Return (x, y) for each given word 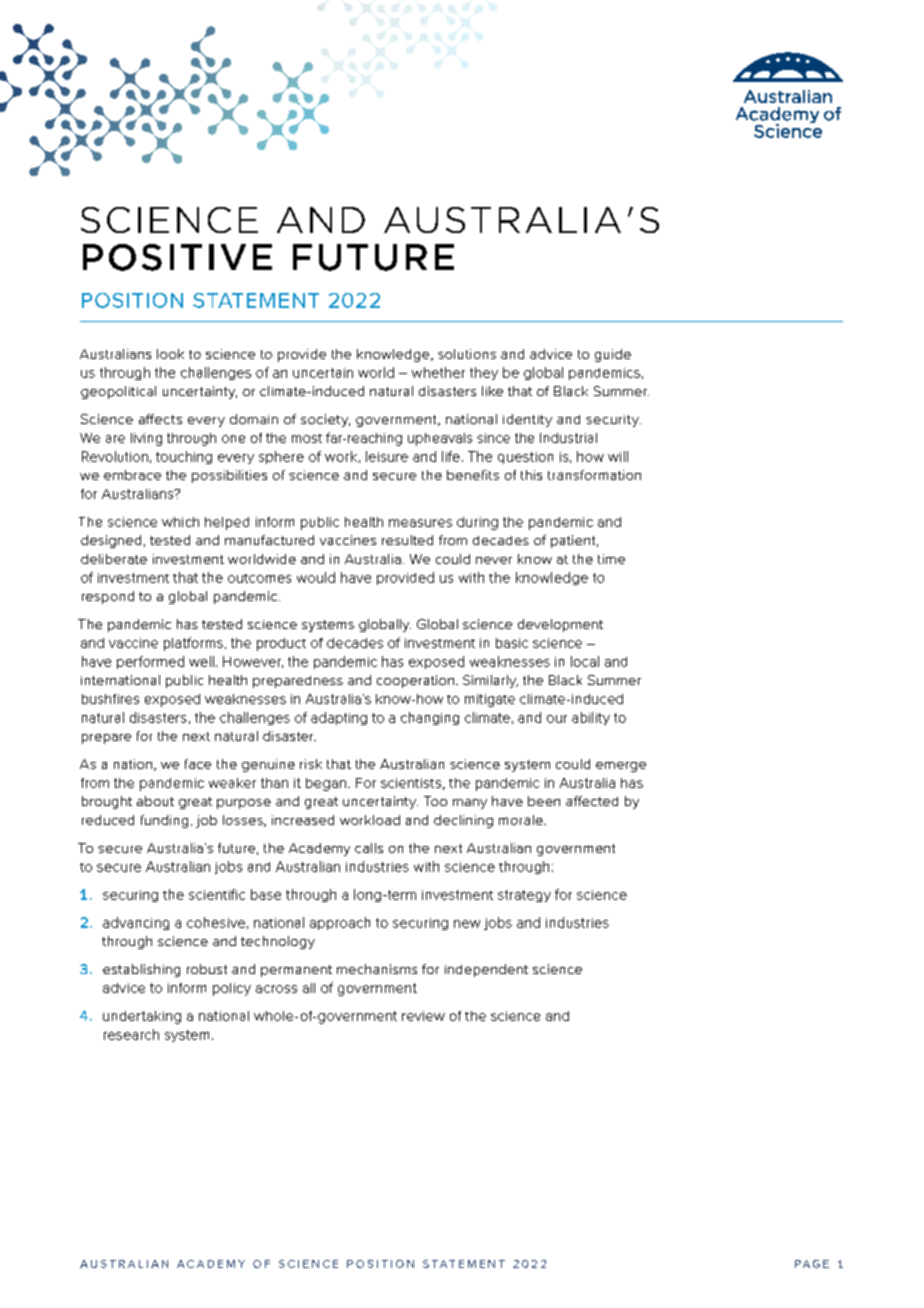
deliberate (114, 559)
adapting (339, 718)
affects (160, 419)
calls (369, 848)
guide (613, 355)
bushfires (110, 699)
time (611, 559)
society (325, 420)
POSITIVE (177, 257)
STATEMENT (256, 300)
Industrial (568, 438)
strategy (524, 896)
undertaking (142, 1017)
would (316, 577)
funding (164, 821)
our (557, 719)
